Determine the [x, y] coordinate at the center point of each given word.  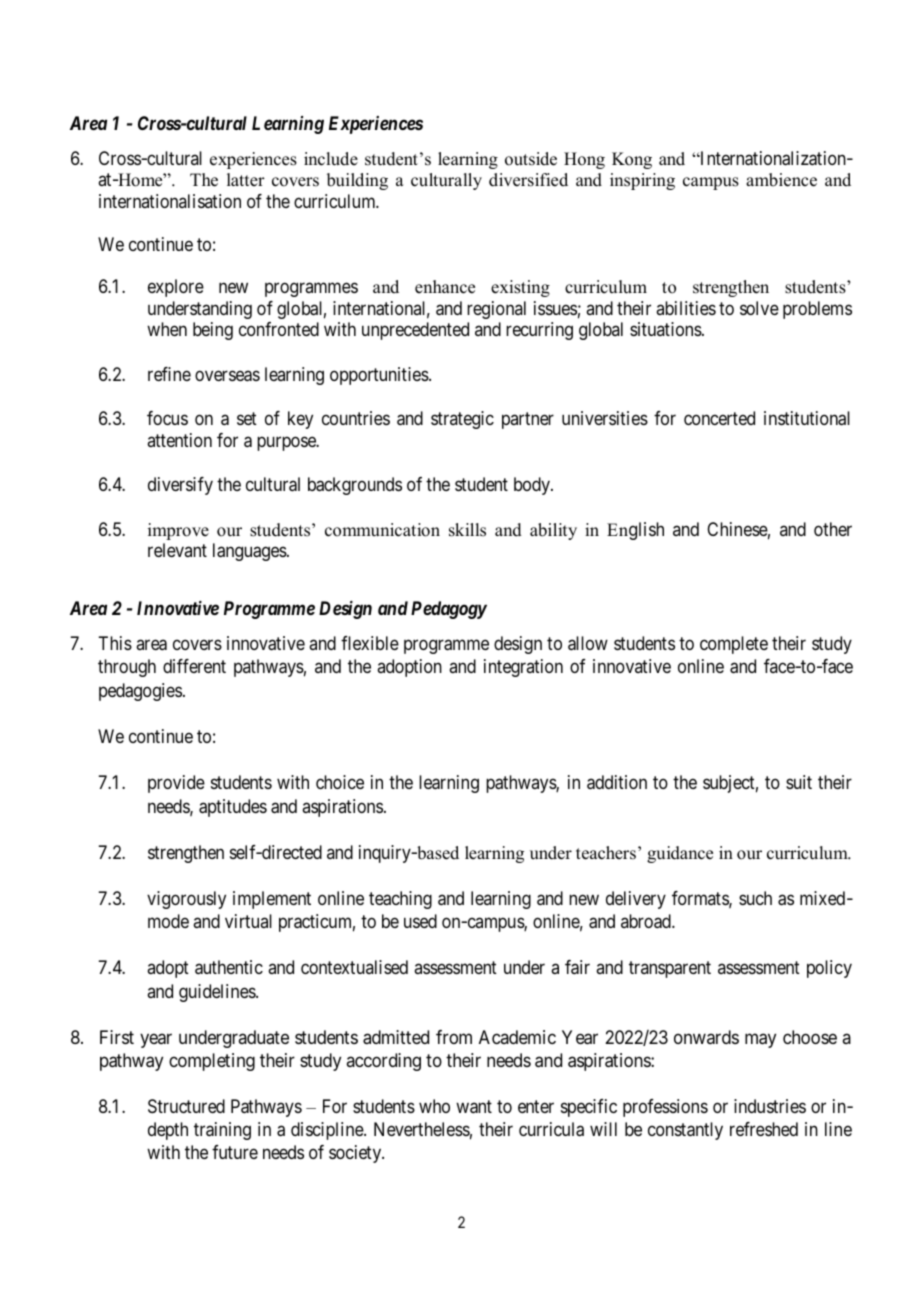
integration [523, 668]
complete [734, 645]
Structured [186, 1106]
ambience [781, 180]
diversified [528, 180]
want [474, 1107]
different [194, 666]
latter [246, 180]
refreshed [764, 1129]
